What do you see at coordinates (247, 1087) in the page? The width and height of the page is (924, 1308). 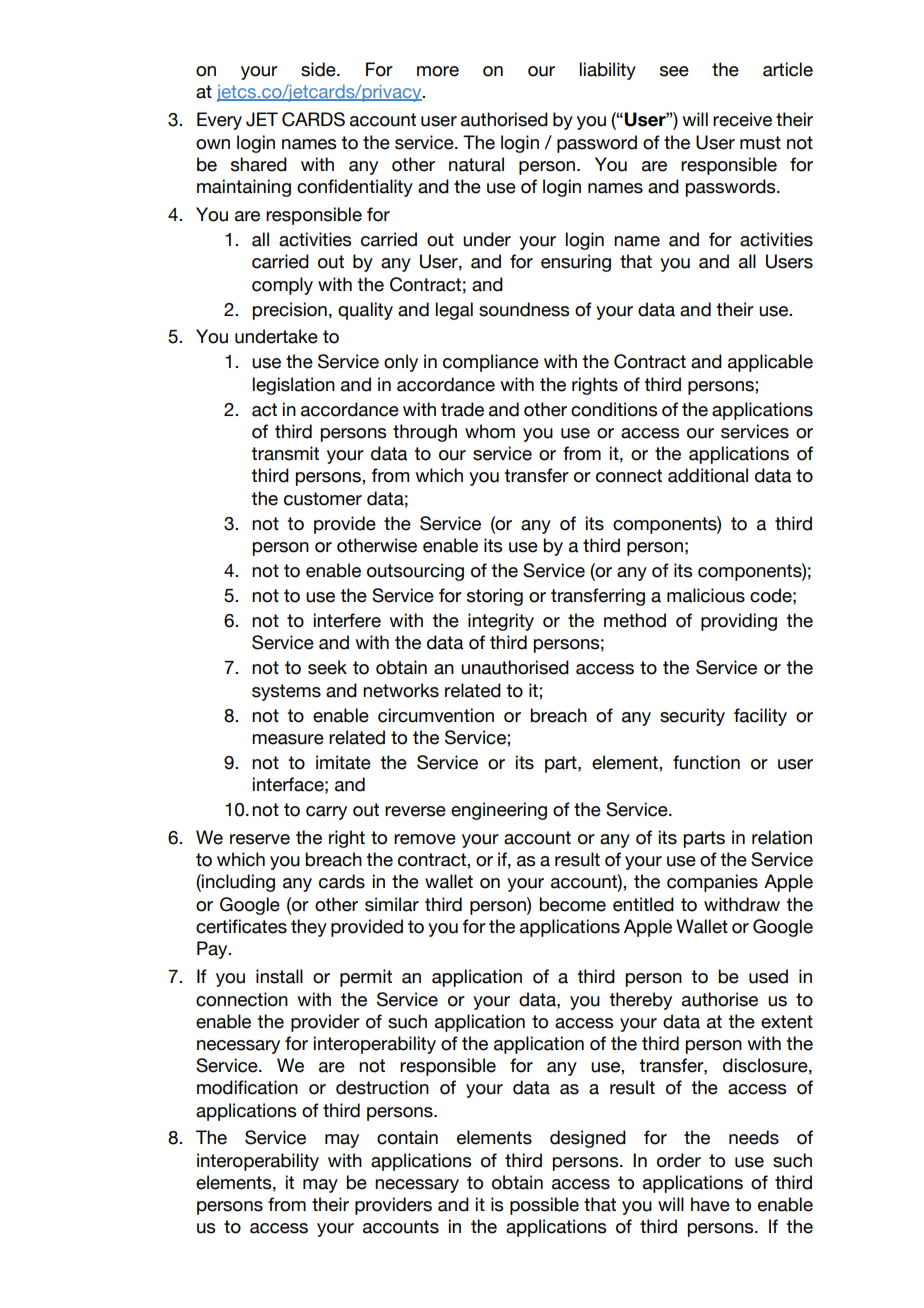 I see `modification` at bounding box center [247, 1087].
